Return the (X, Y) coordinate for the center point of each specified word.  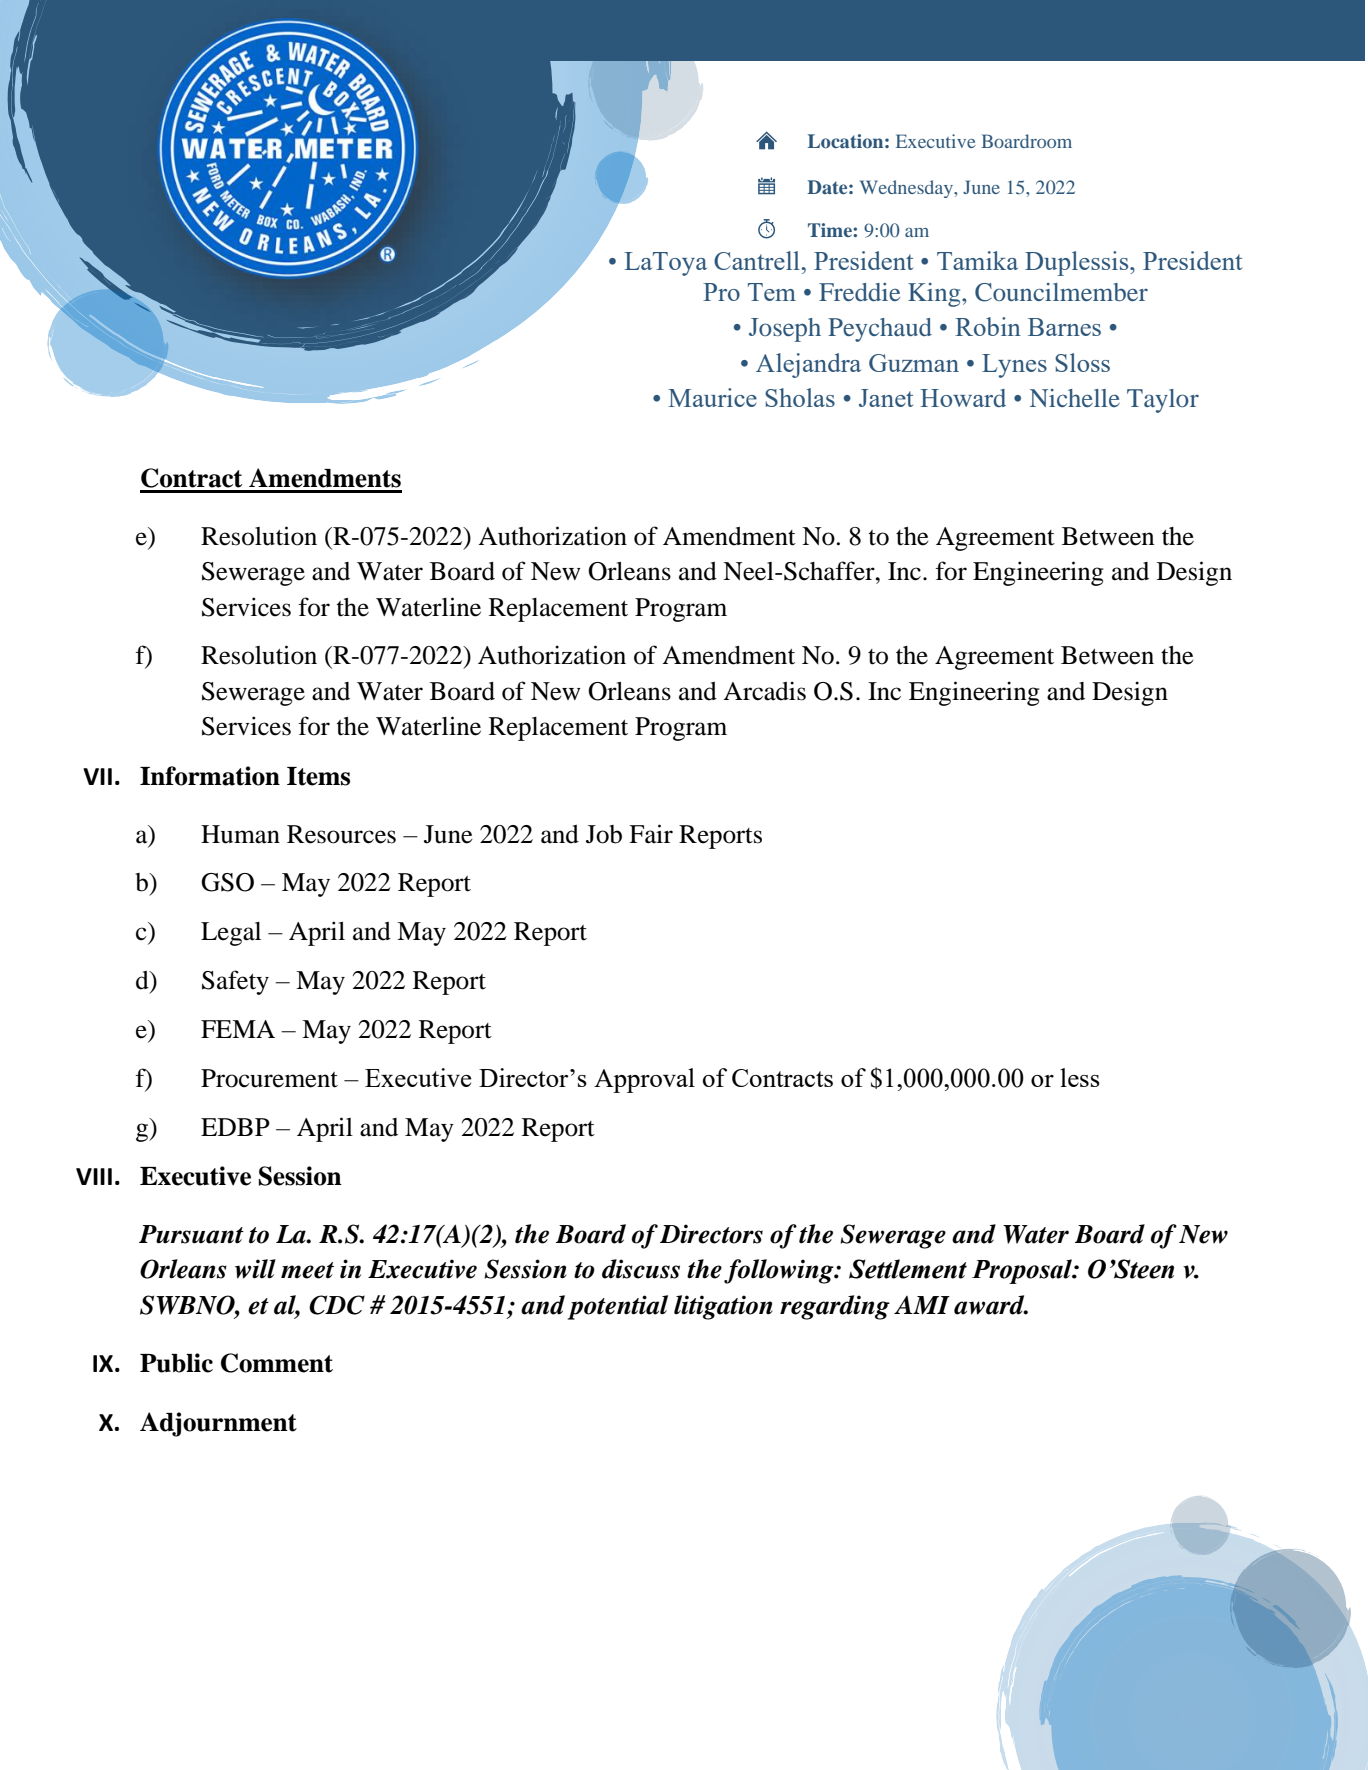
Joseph (785, 330)
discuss (641, 1269)
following (780, 1271)
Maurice (712, 397)
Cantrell (758, 260)
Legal (231, 934)
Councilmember (1061, 292)
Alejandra (808, 365)
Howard (963, 398)
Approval (644, 1080)
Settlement (908, 1269)
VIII (94, 1176)
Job (604, 834)
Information (210, 776)
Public (176, 1363)
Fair (651, 834)
